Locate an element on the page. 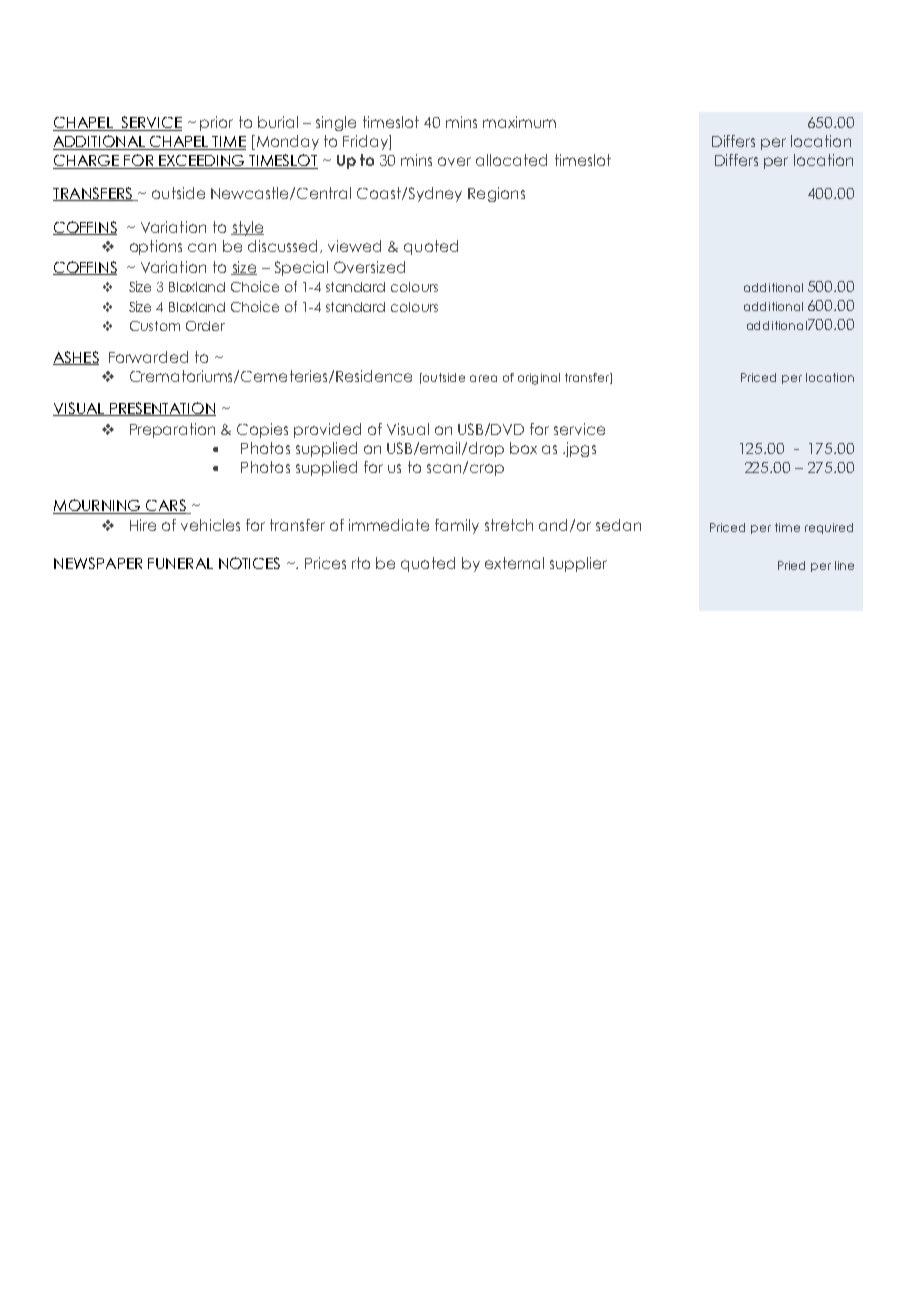 The width and height of the image is (924, 1308). FUNERAL is located at coordinates (180, 563).
